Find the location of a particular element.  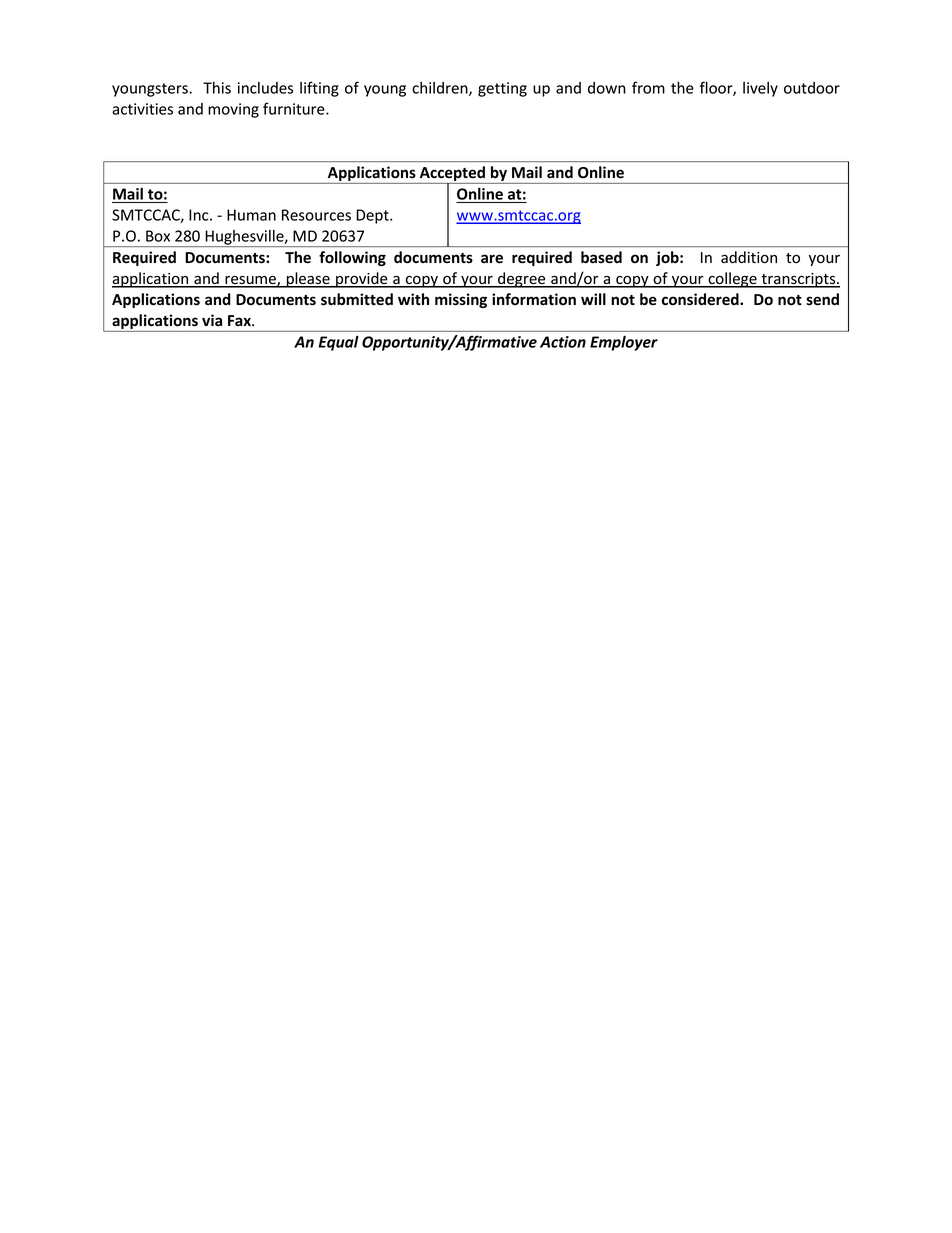

Action is located at coordinates (563, 342).
